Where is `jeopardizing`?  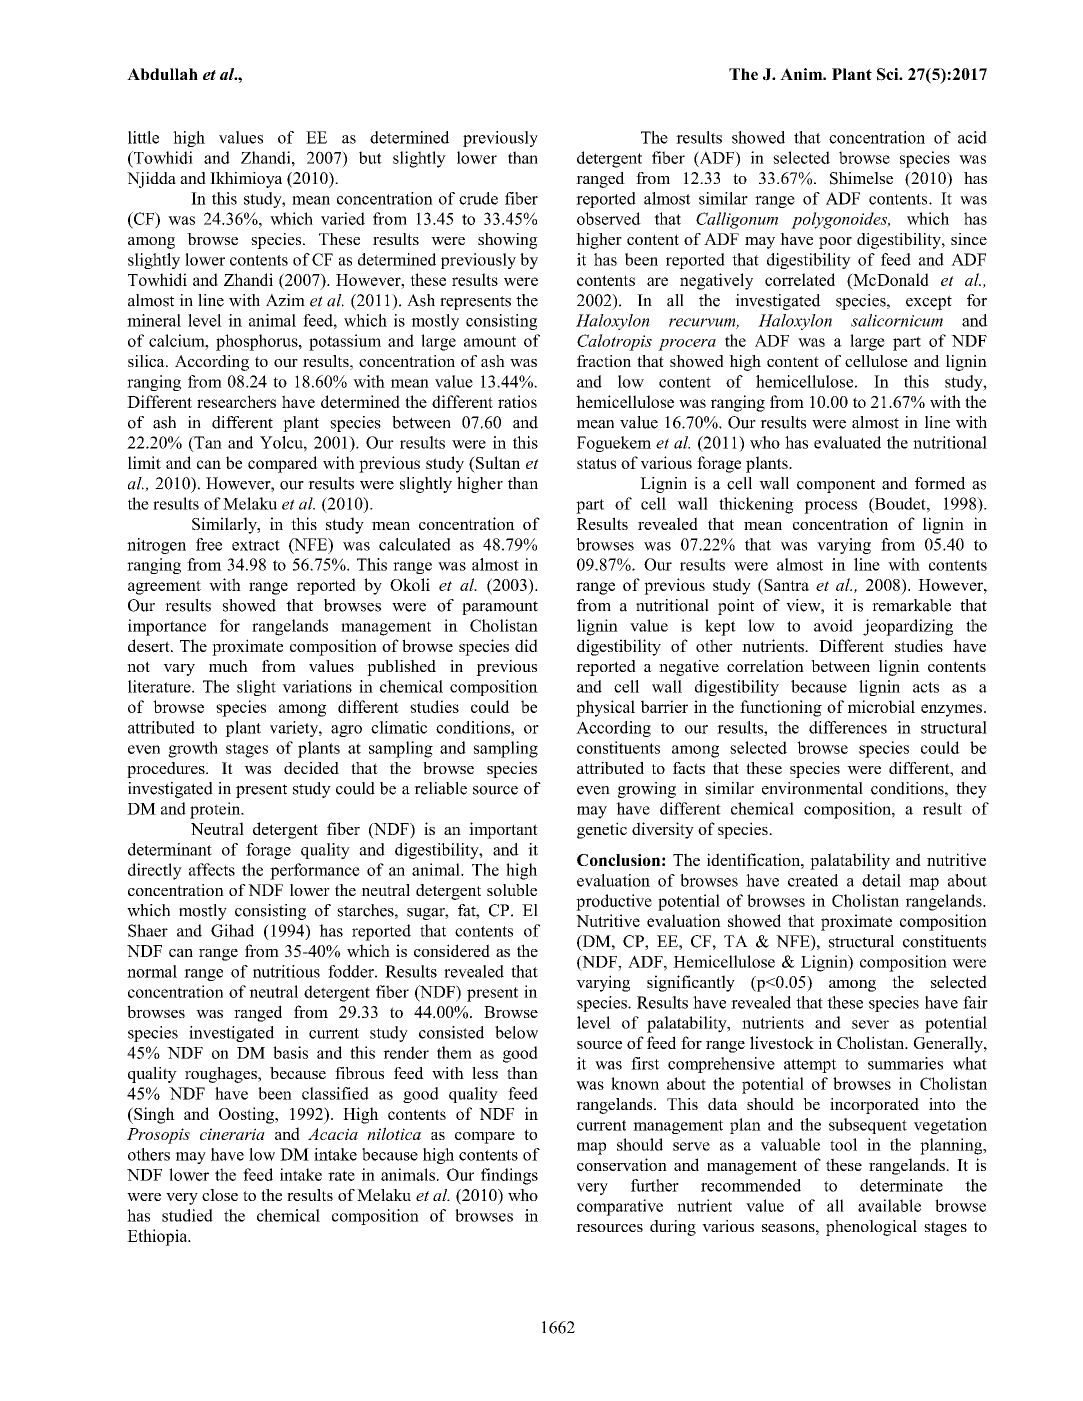 jeopardizing is located at coordinates (908, 627).
